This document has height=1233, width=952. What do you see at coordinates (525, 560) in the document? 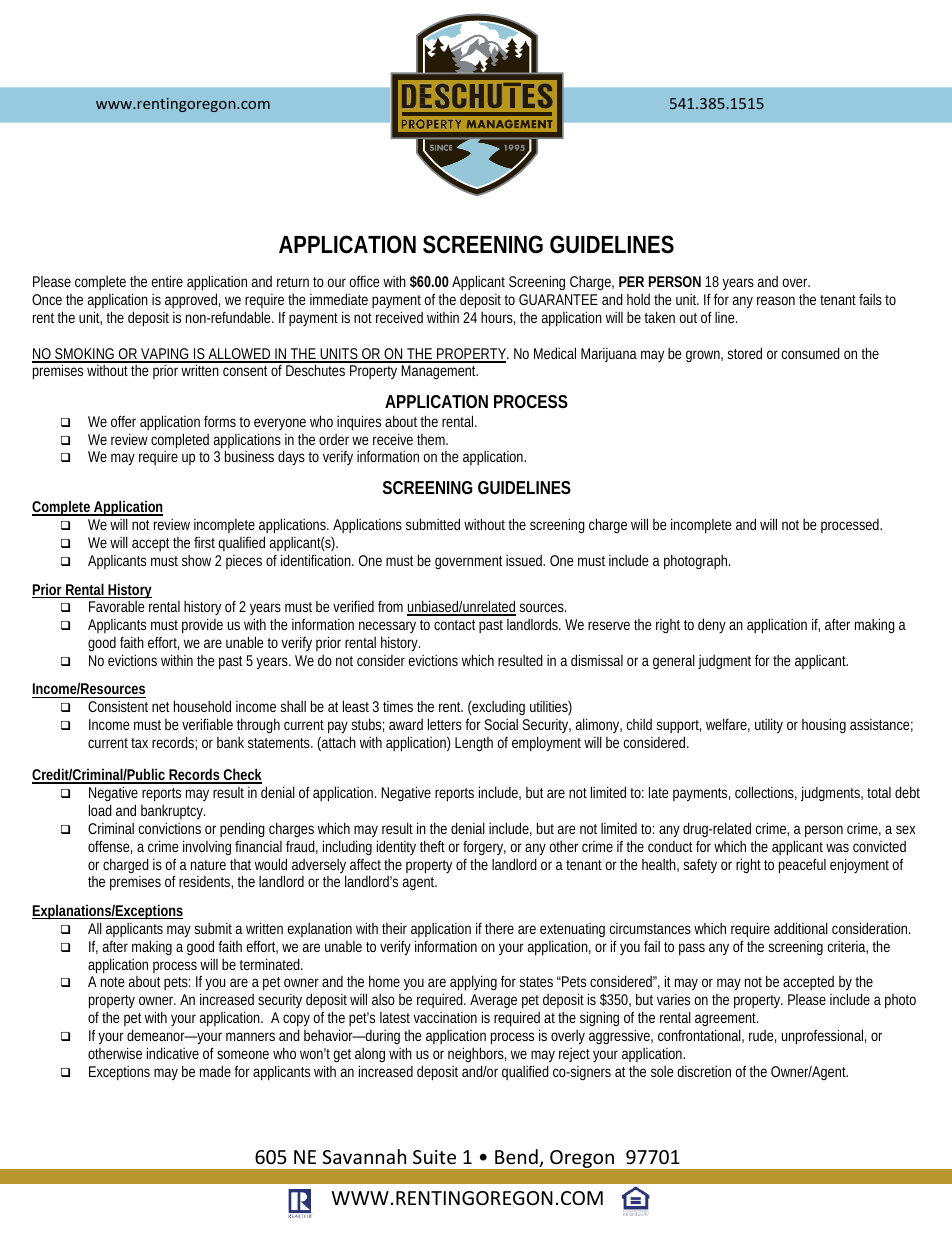
I see `issued` at bounding box center [525, 560].
